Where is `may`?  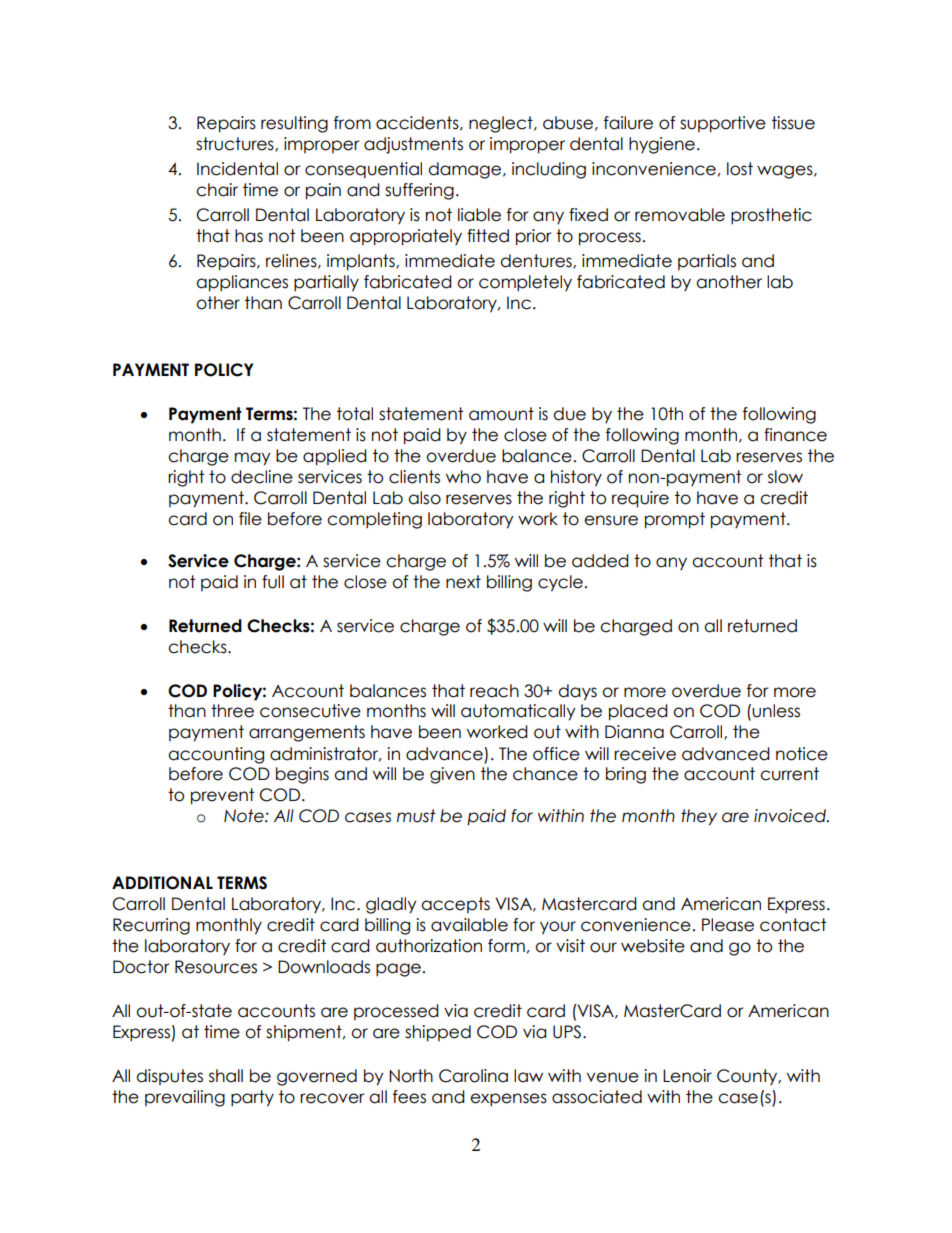
may is located at coordinates (253, 459).
